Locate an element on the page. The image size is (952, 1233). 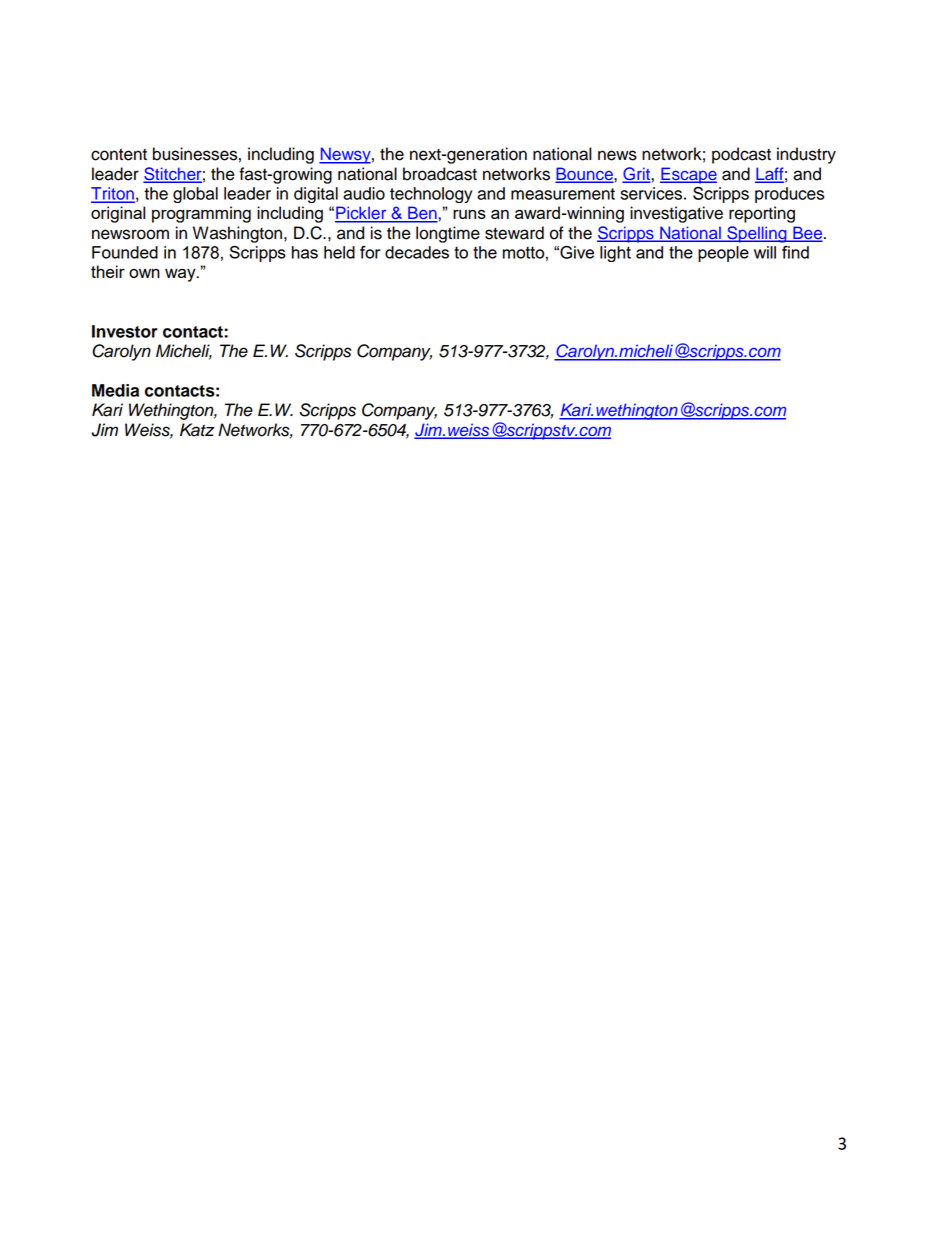
longtime is located at coordinates (448, 234).
